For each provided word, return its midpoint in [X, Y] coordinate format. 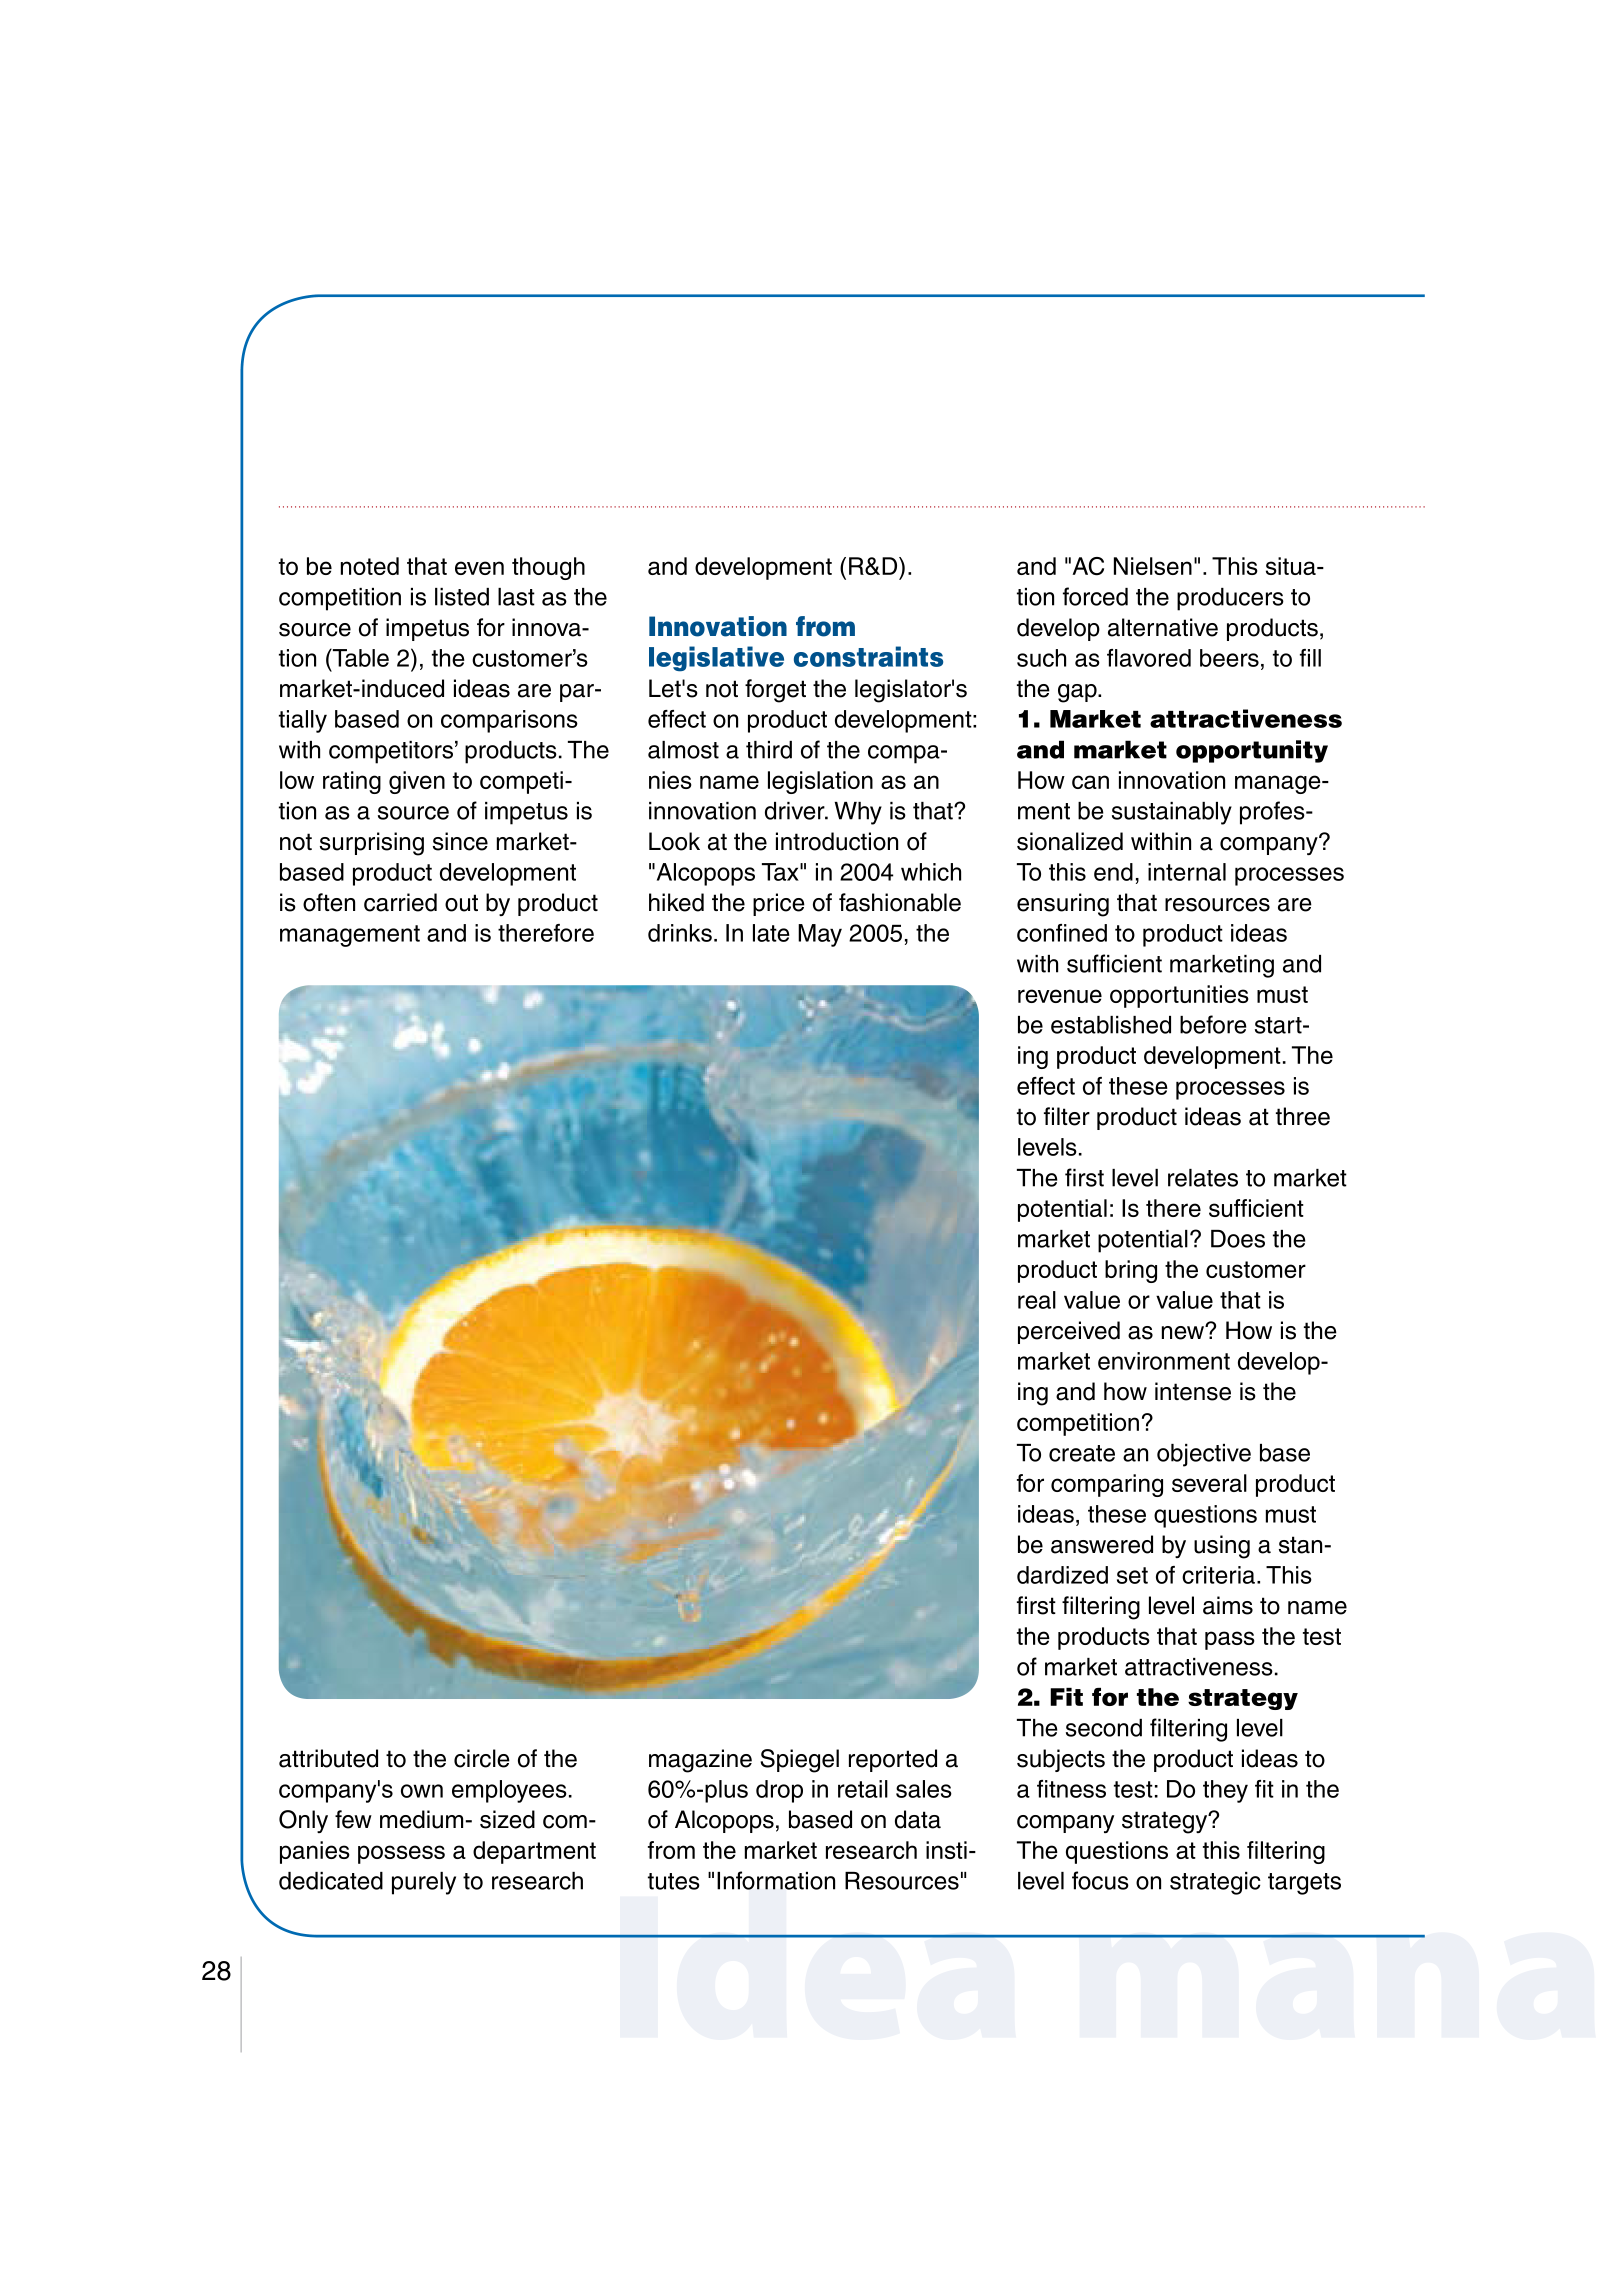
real [1037, 1300]
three [1303, 1116]
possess [401, 1854]
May [820, 935]
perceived [1069, 1332]
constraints [868, 656]
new [1184, 1332]
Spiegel [799, 1761]
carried [400, 902]
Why [858, 813]
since [460, 841]
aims [1228, 1605]
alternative [1163, 627]
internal [1187, 872]
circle [482, 1758]
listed [462, 597]
